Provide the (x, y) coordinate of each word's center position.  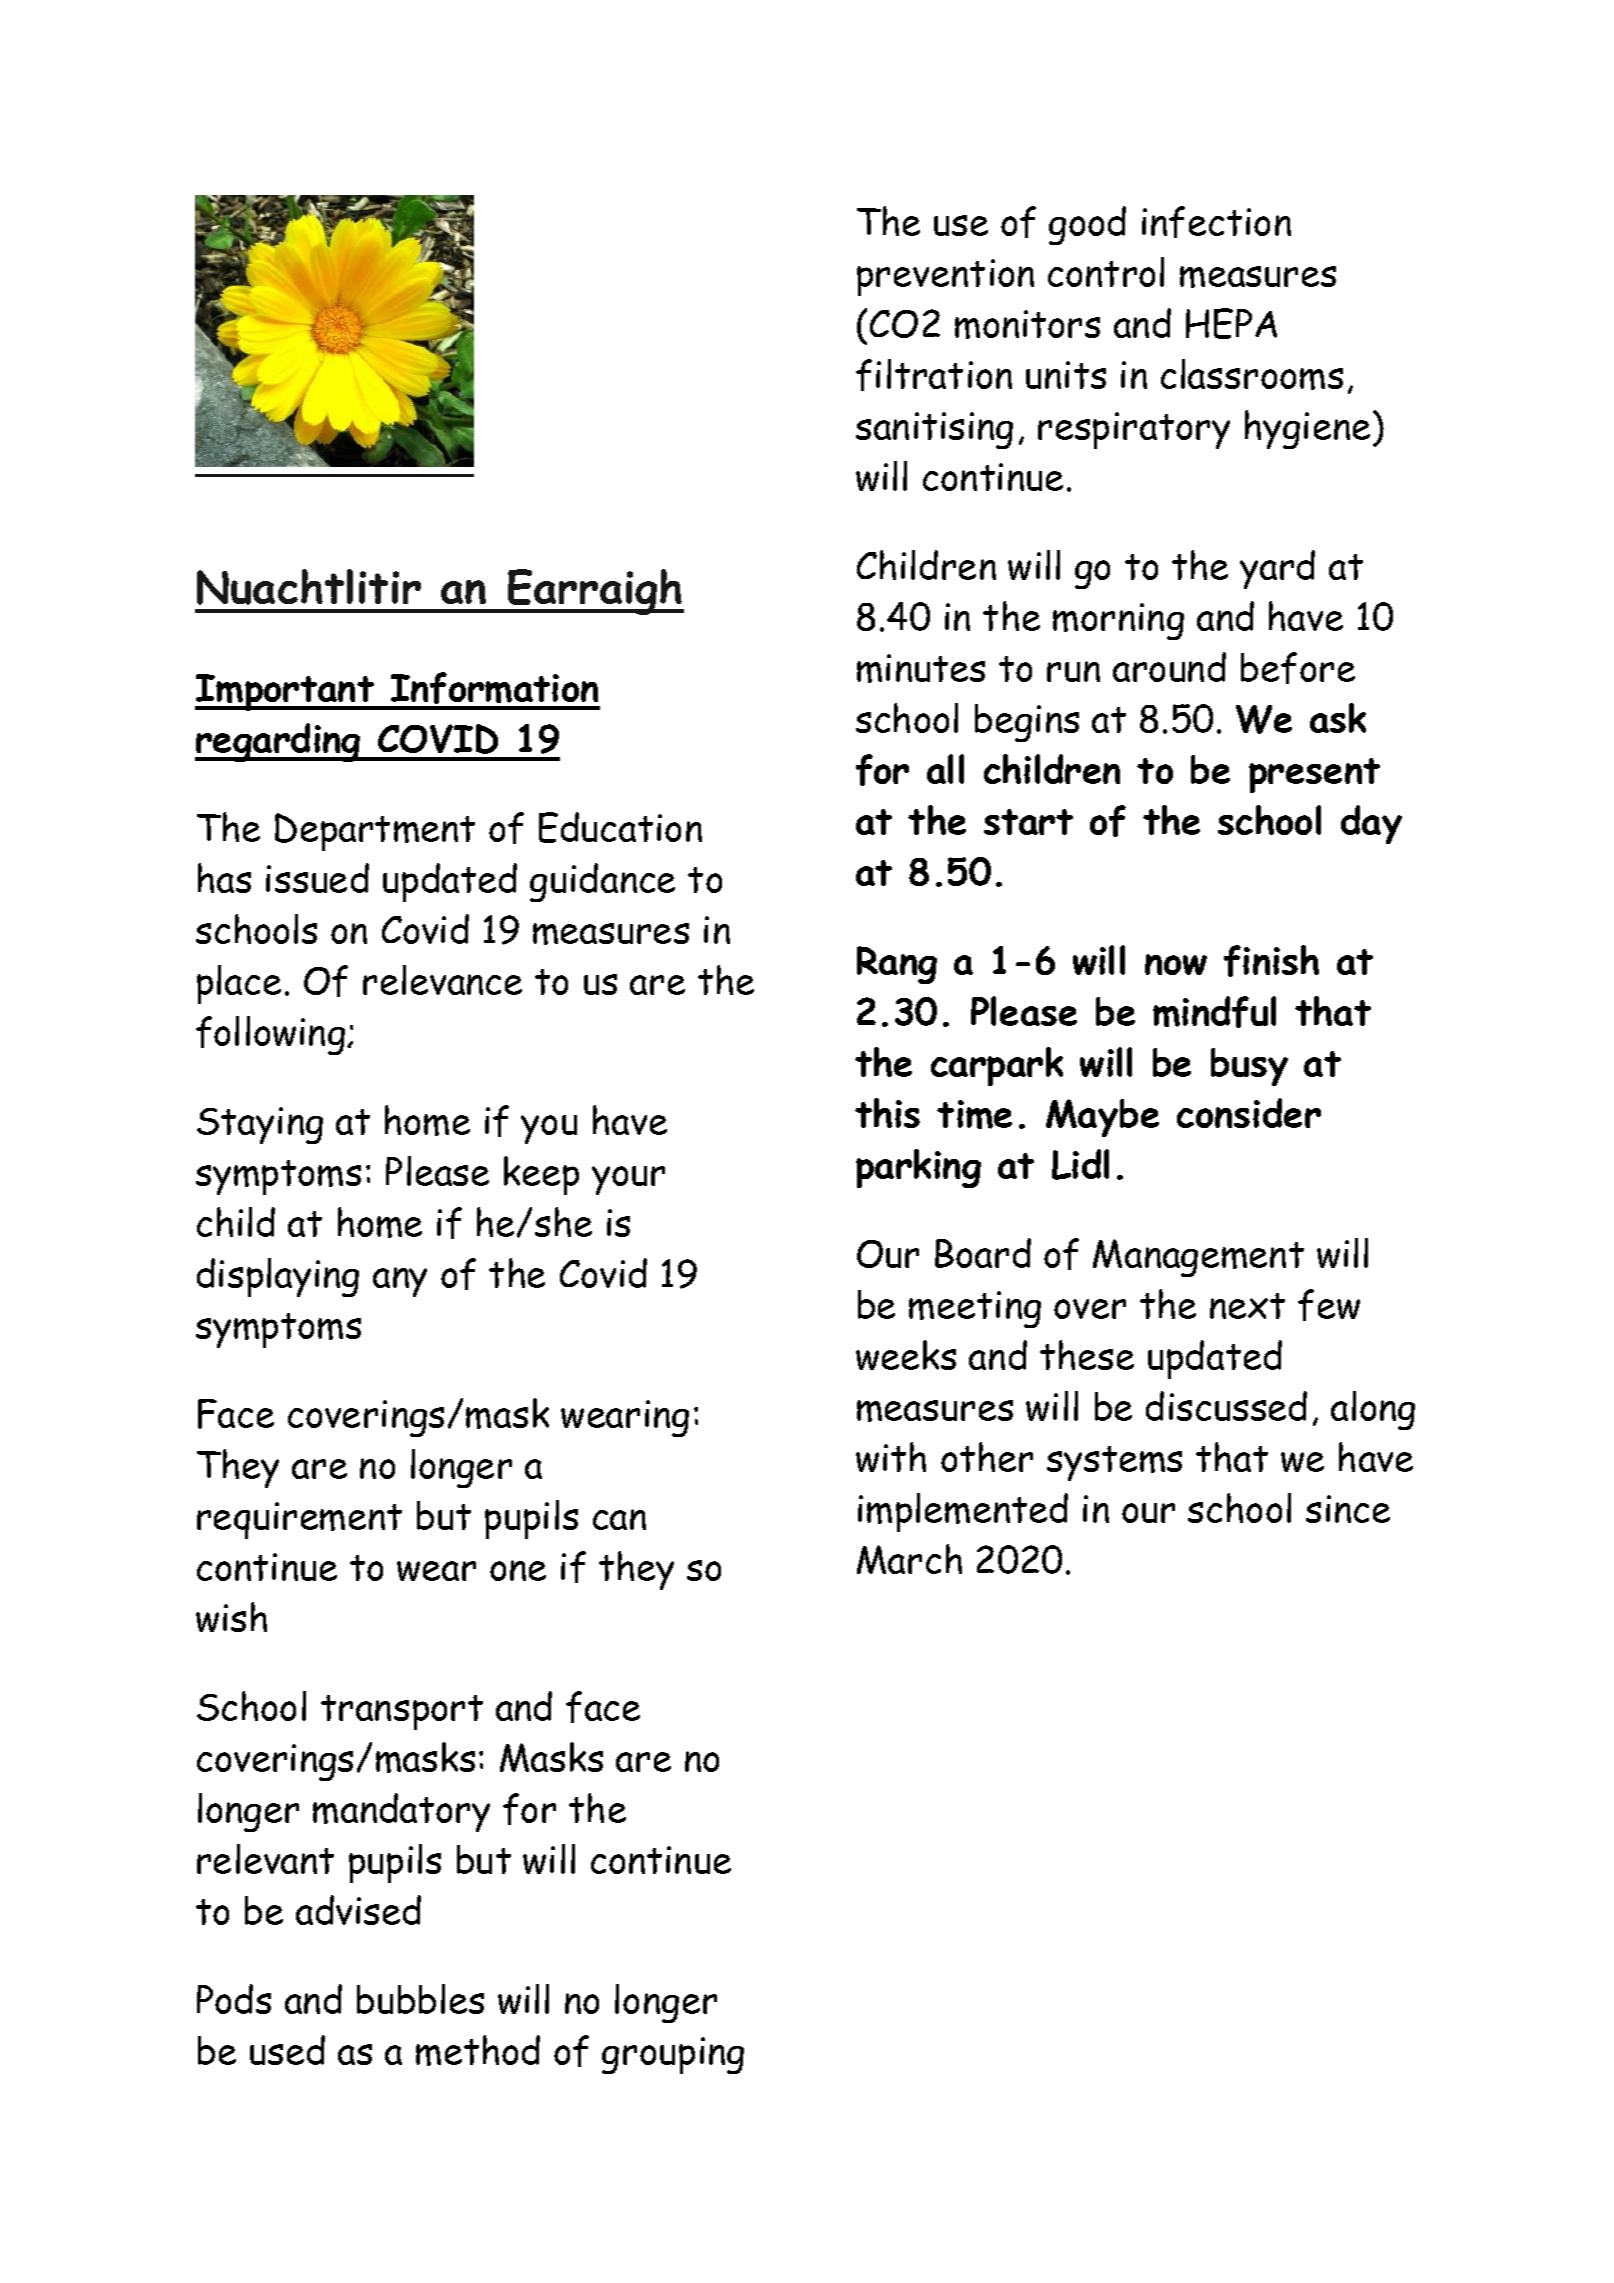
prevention (945, 277)
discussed (1226, 1406)
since (1348, 1509)
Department (375, 832)
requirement (299, 1520)
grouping (673, 2055)
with (891, 1457)
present (1314, 775)
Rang (897, 965)
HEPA (1231, 323)
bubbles (420, 1999)
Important (286, 692)
